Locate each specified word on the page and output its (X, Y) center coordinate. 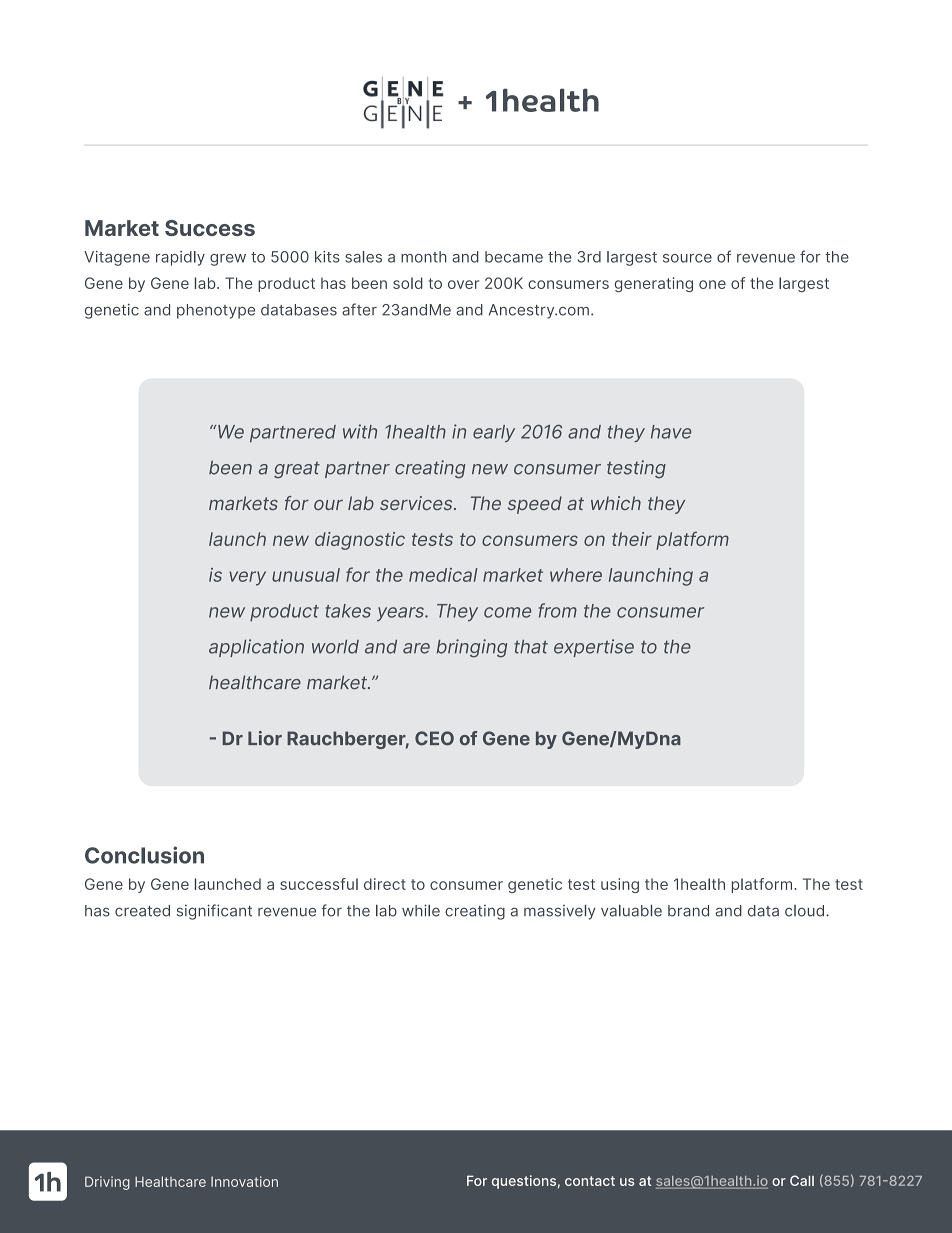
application (256, 648)
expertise (594, 648)
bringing (472, 648)
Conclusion (144, 855)
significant (214, 912)
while (421, 910)
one (712, 284)
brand (688, 911)
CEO (434, 738)
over (463, 284)
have (671, 432)
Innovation (244, 1181)
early (494, 433)
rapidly (180, 258)
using (620, 885)
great (297, 469)
